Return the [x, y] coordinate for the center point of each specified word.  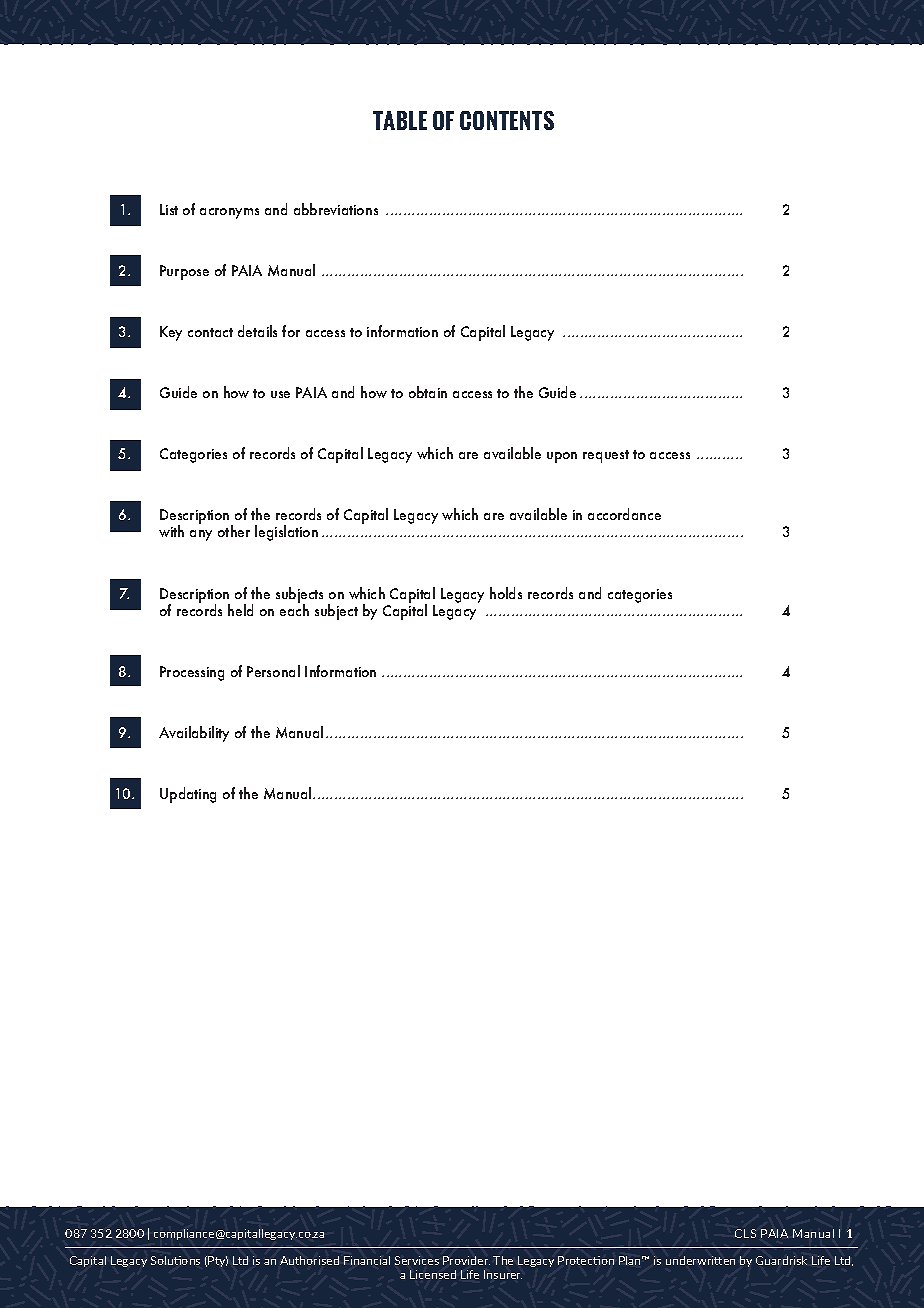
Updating [188, 795]
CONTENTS [507, 120]
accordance [624, 514]
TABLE [400, 120]
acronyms [229, 213]
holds [506, 593]
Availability [194, 734]
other [234, 531]
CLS [745, 1233]
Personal [273, 671]
